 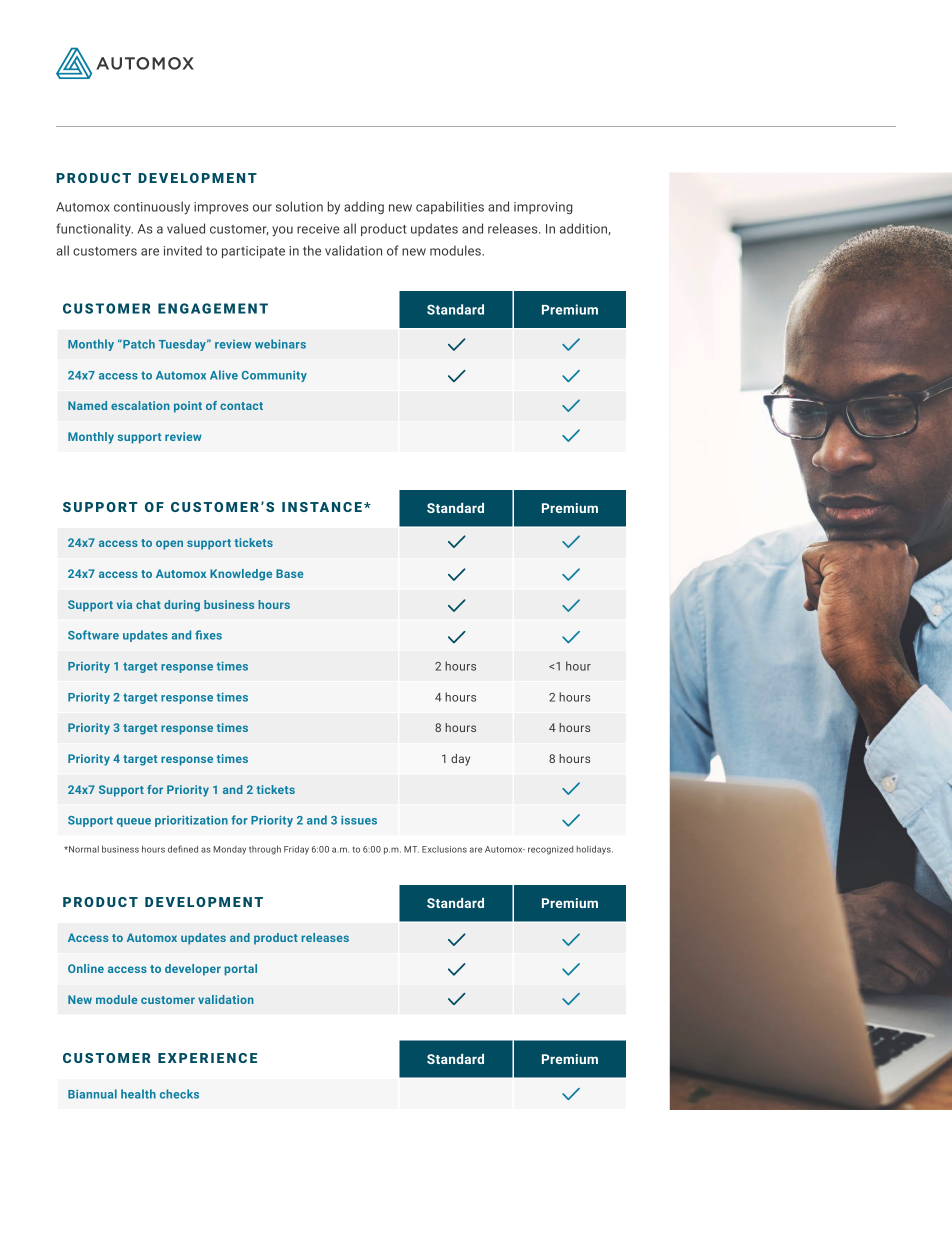 I want to click on continuously, so click(x=152, y=208).
